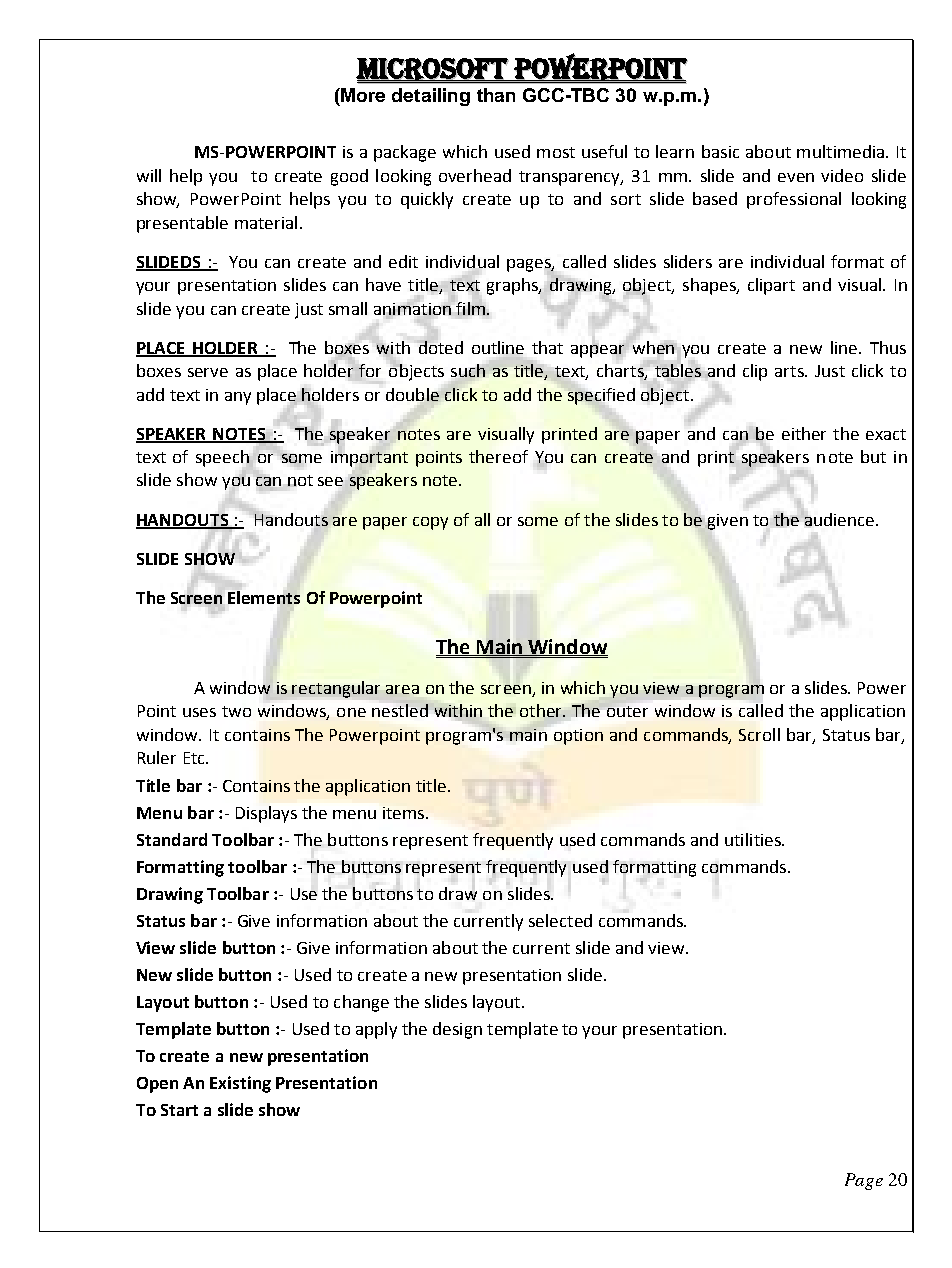 Image resolution: width=952 pixels, height=1268 pixels. I want to click on Elements, so click(264, 597).
